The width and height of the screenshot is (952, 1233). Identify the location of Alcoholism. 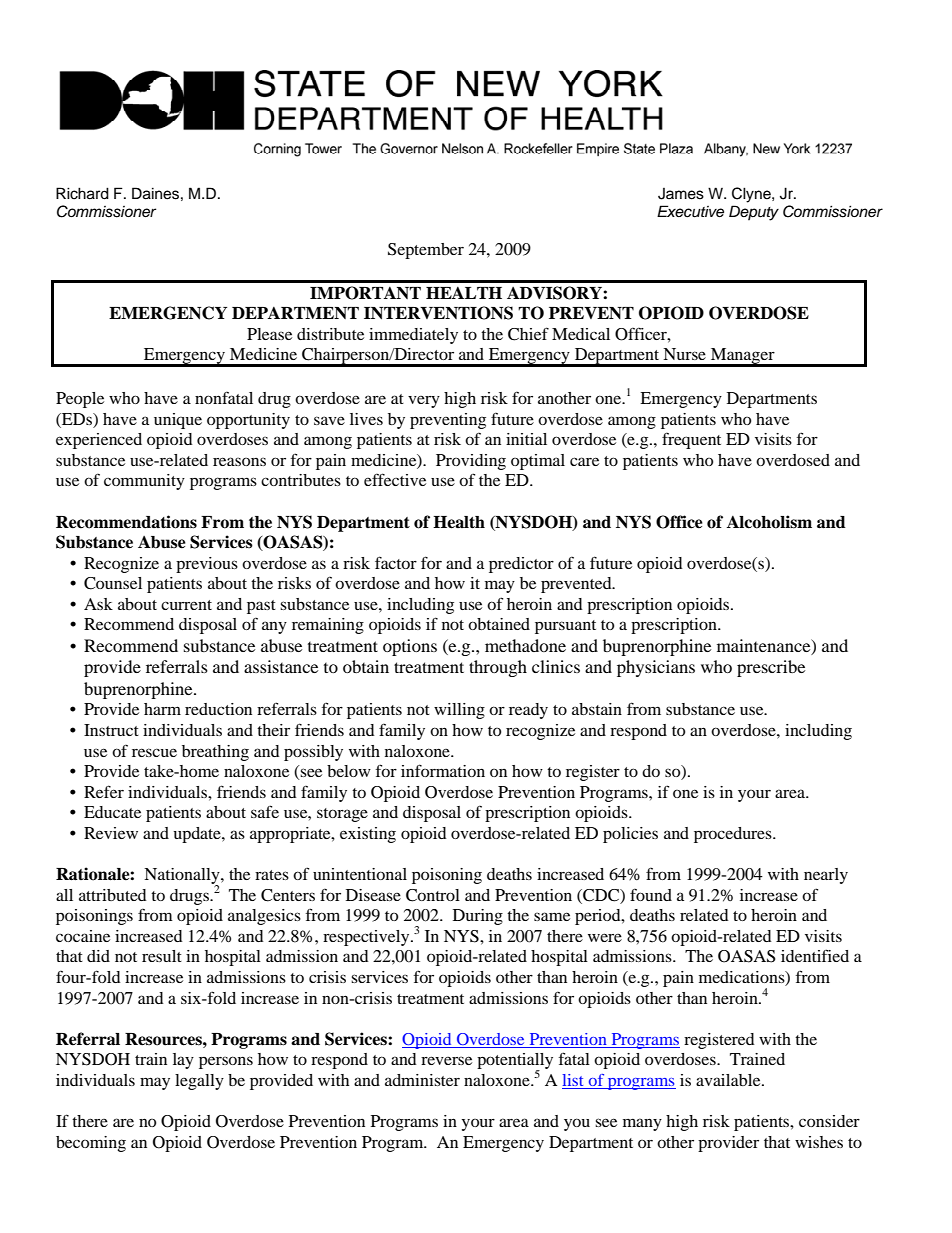
(769, 522).
